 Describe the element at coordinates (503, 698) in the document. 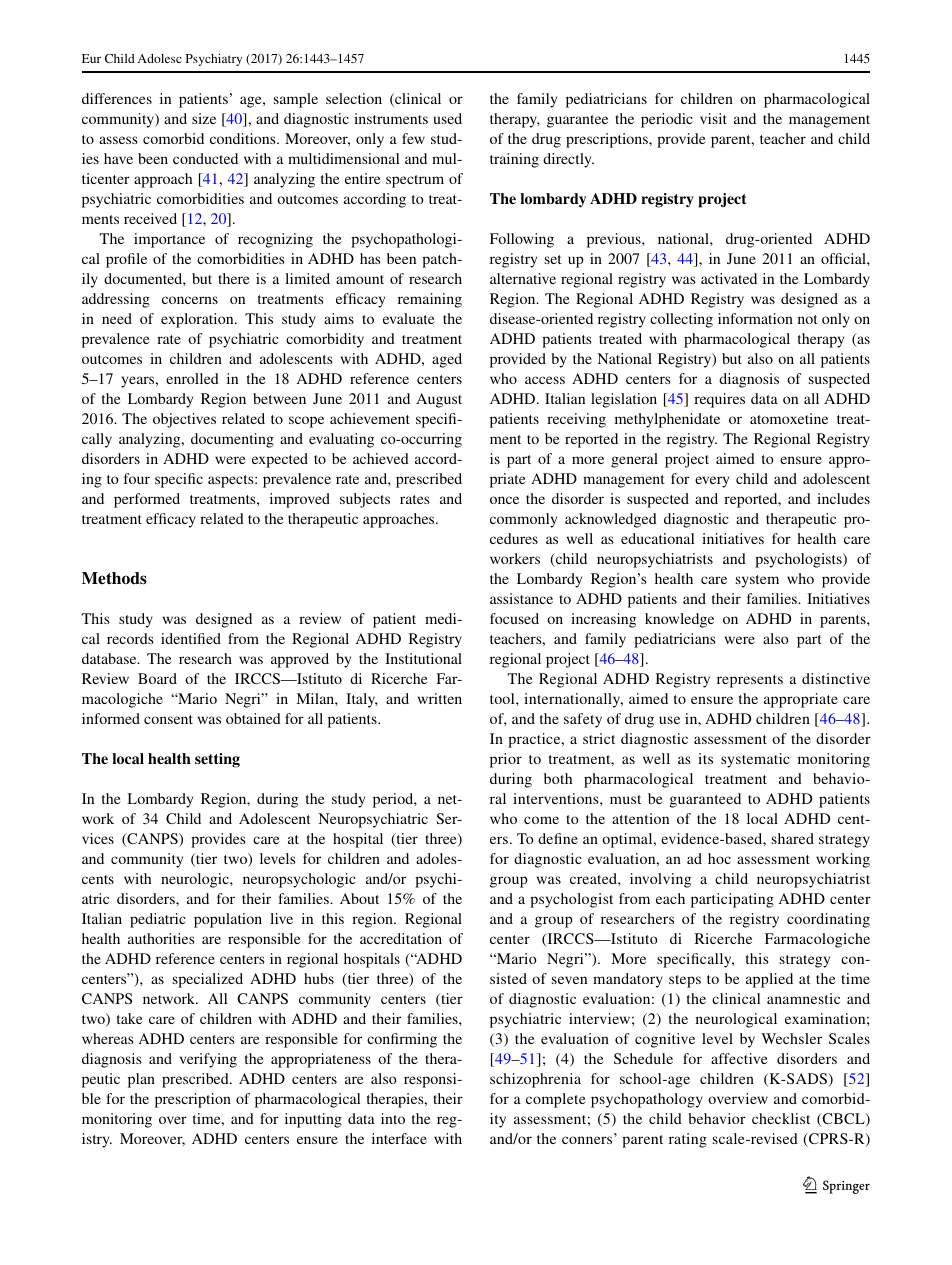

I see `tool` at that location.
